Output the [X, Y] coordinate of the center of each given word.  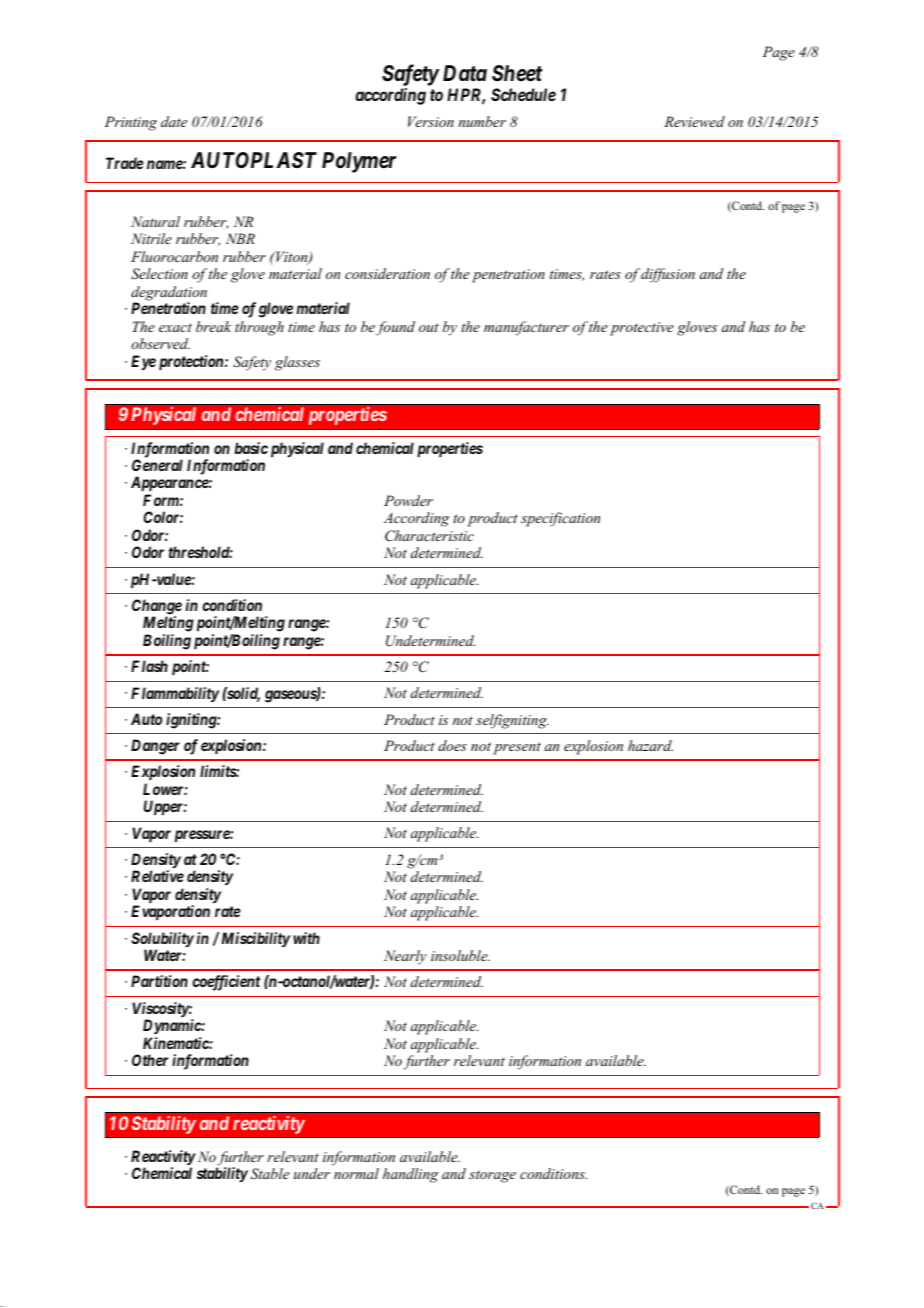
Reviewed [694, 121]
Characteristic [429, 536]
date [174, 121]
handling [410, 1175]
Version [431, 121]
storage [492, 1176]
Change [157, 608]
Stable [269, 1174]
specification [560, 519]
